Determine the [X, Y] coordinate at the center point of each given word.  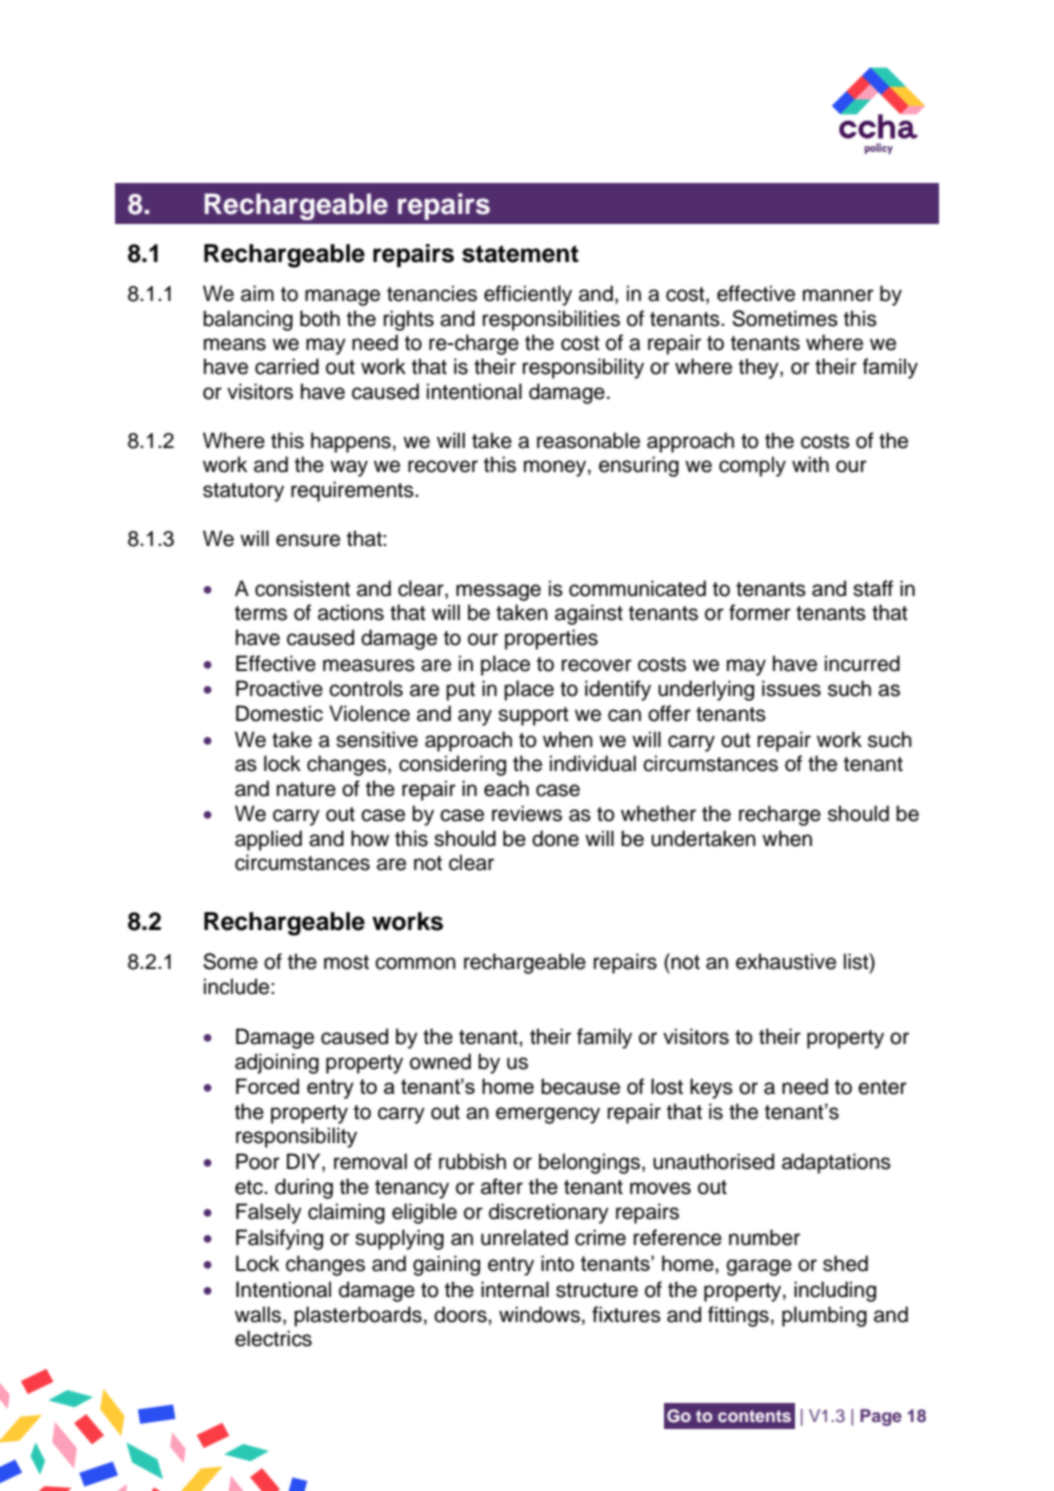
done [555, 838]
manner [838, 295]
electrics [273, 1338]
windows [539, 1314]
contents [754, 1416]
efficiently [528, 295]
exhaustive [786, 961]
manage [342, 297]
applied [268, 840]
